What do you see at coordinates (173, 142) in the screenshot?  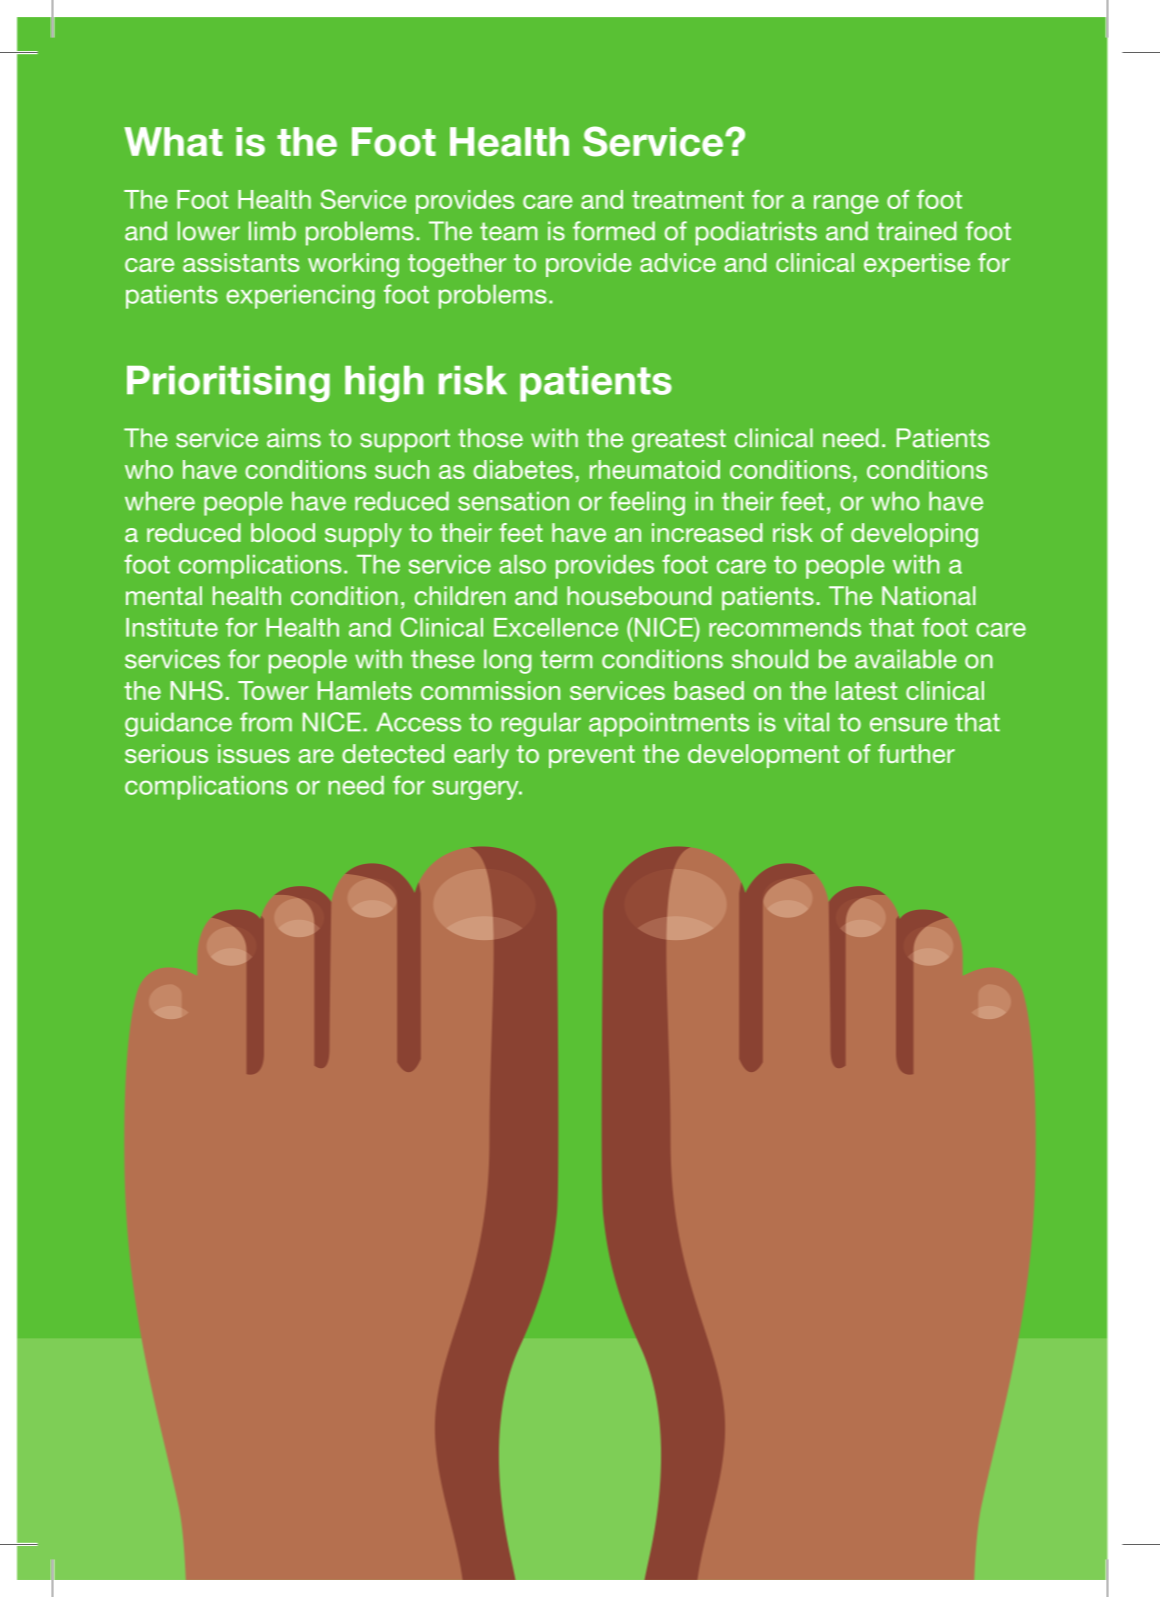 I see `What` at bounding box center [173, 142].
